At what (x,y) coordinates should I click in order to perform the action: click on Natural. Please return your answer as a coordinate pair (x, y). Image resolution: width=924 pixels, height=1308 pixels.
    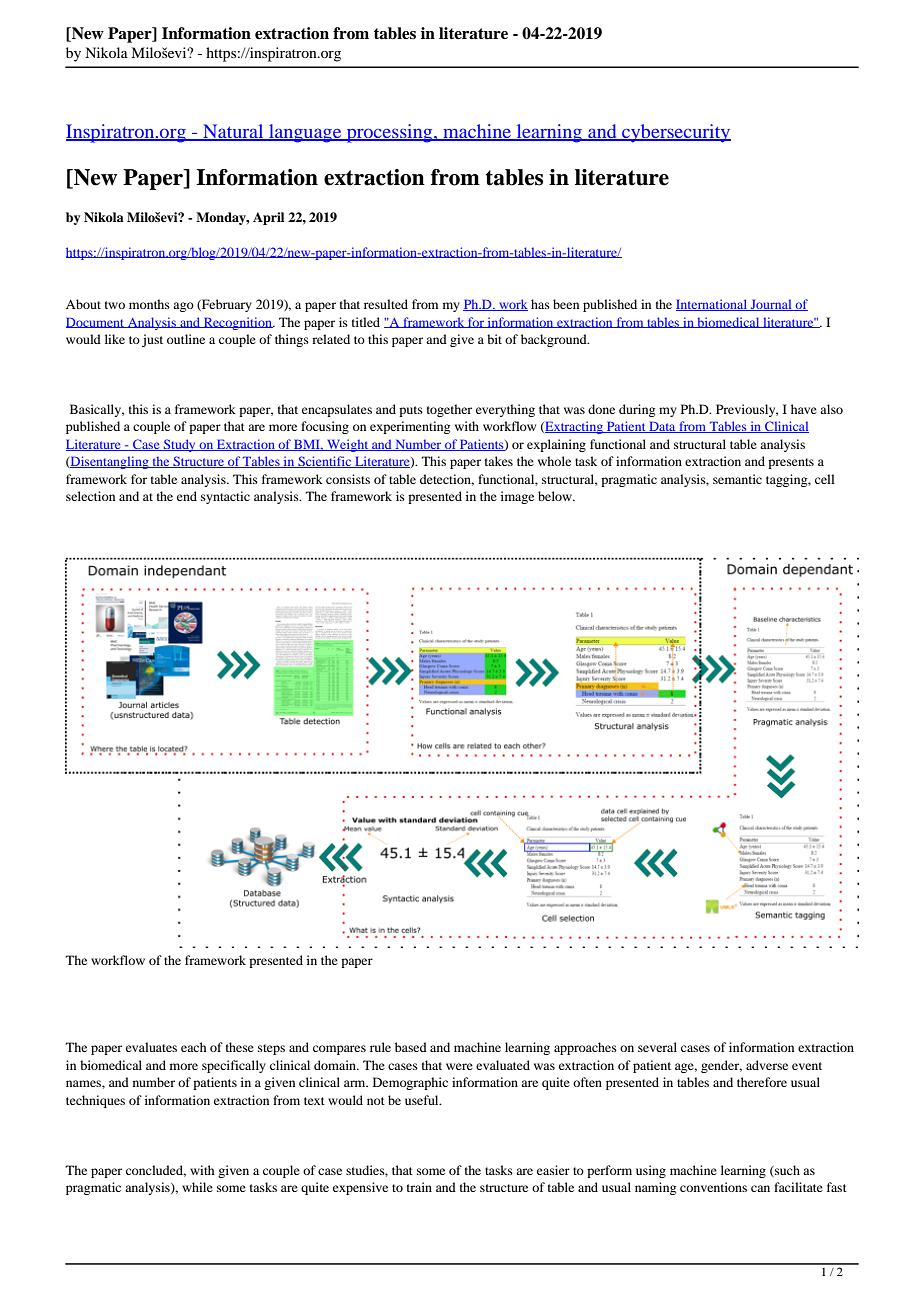
    Looking at the image, I should click on (233, 132).
